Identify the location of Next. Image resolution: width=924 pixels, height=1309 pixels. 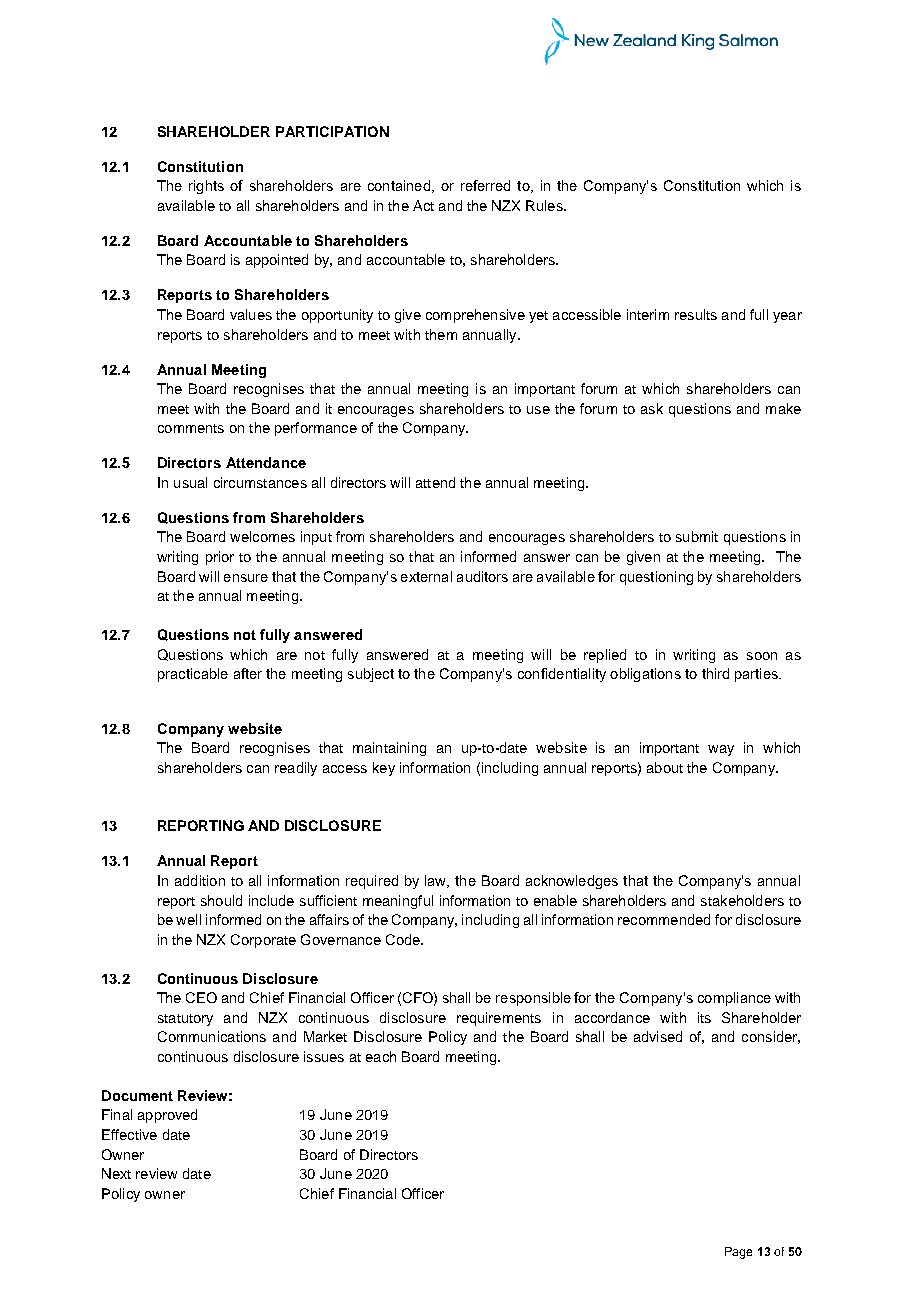
(116, 1173).
